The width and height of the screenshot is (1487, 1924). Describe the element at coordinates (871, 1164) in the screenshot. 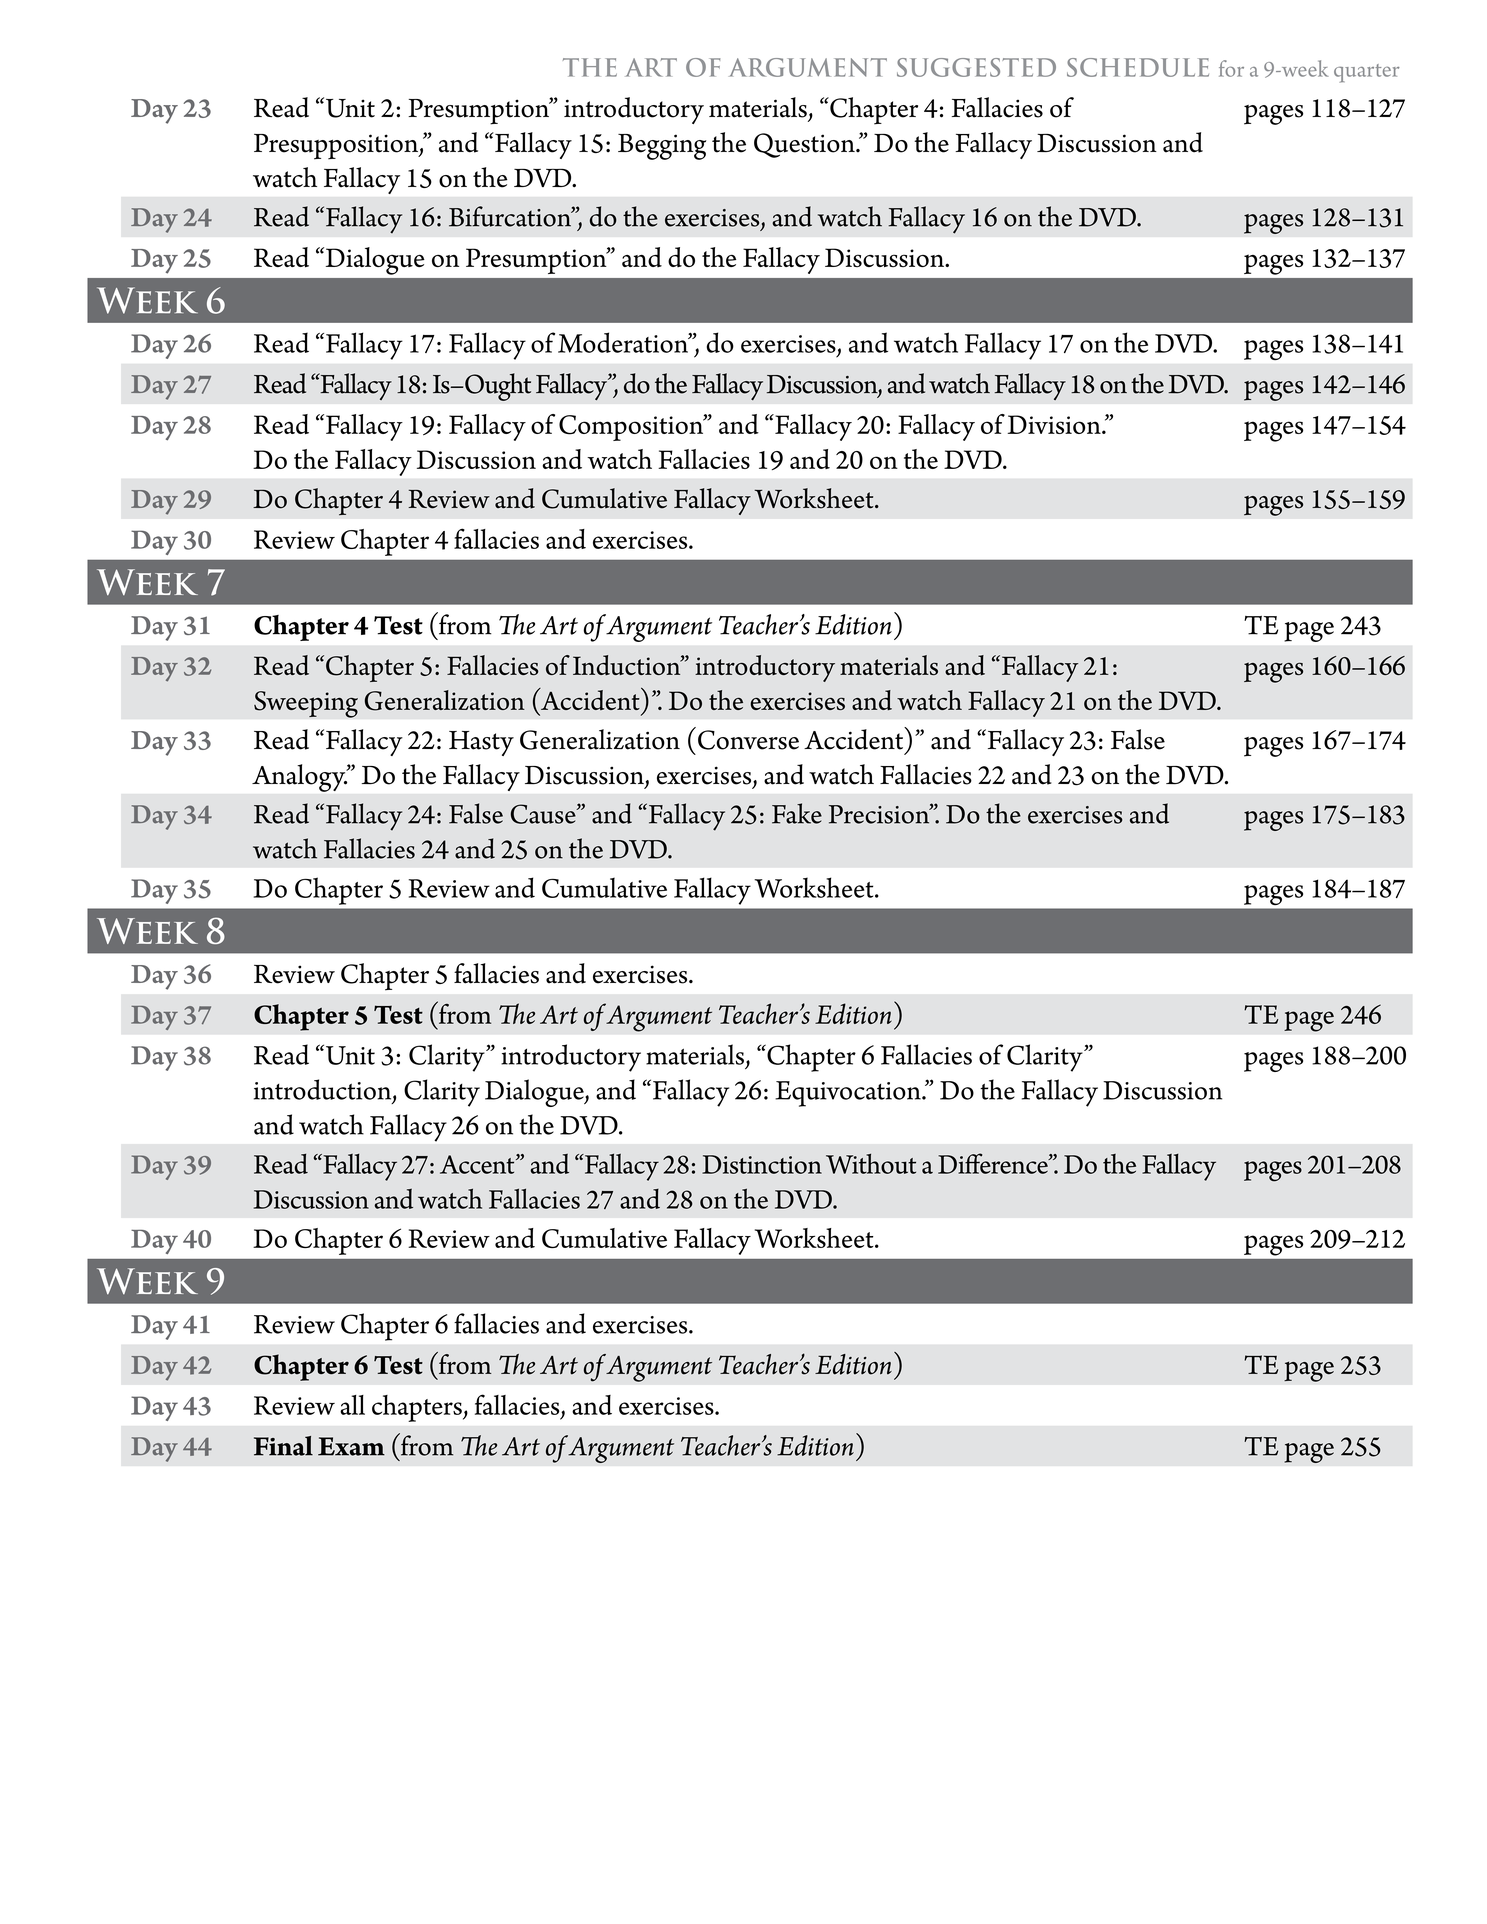

I see `Without` at that location.
